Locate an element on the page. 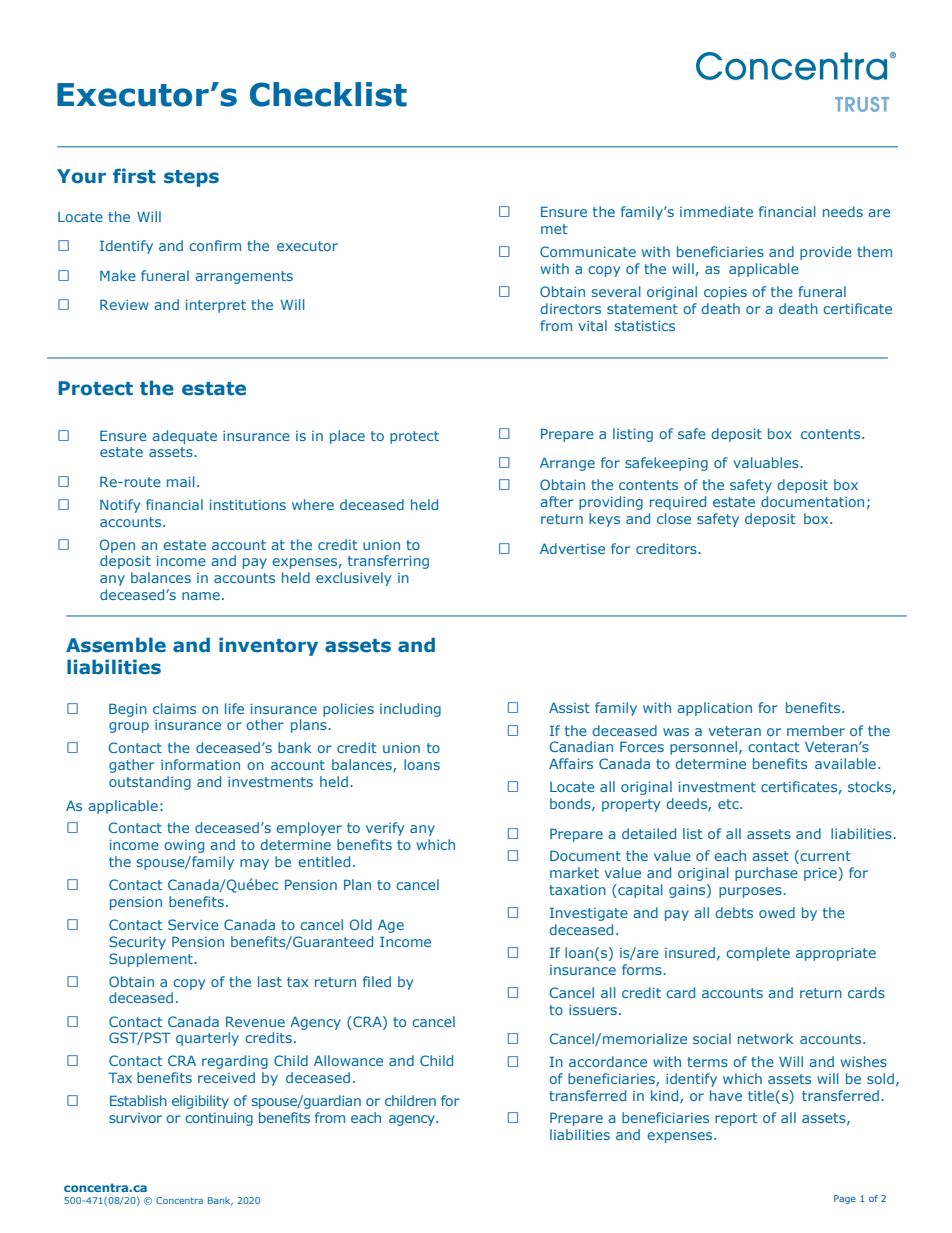  after is located at coordinates (557, 501).
